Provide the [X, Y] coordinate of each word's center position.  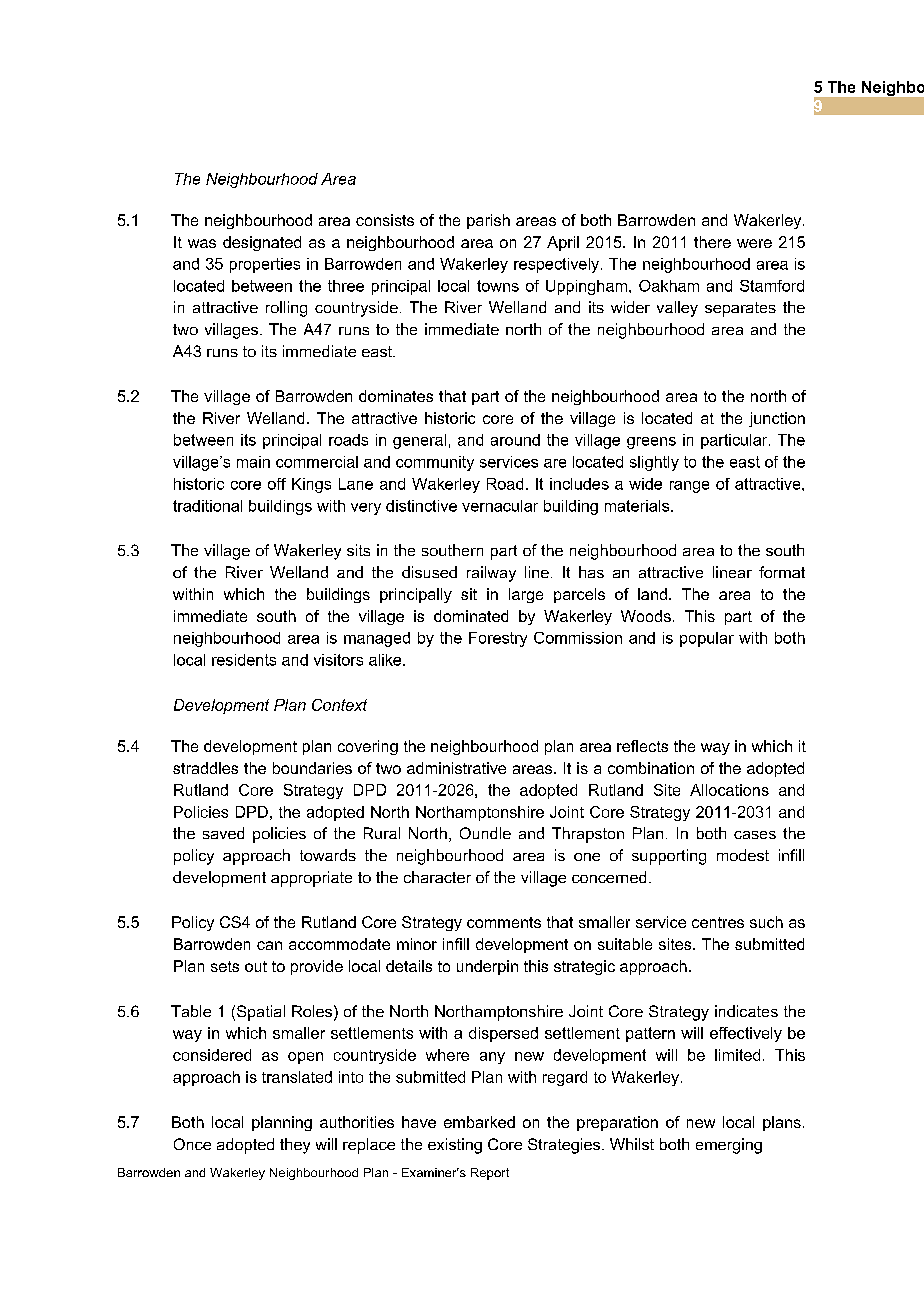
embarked [479, 1122]
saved [223, 833]
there [712, 242]
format [782, 572]
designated [262, 243]
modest [743, 855]
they [295, 1146]
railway [491, 574]
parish [488, 221]
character [437, 877]
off [277, 484]
